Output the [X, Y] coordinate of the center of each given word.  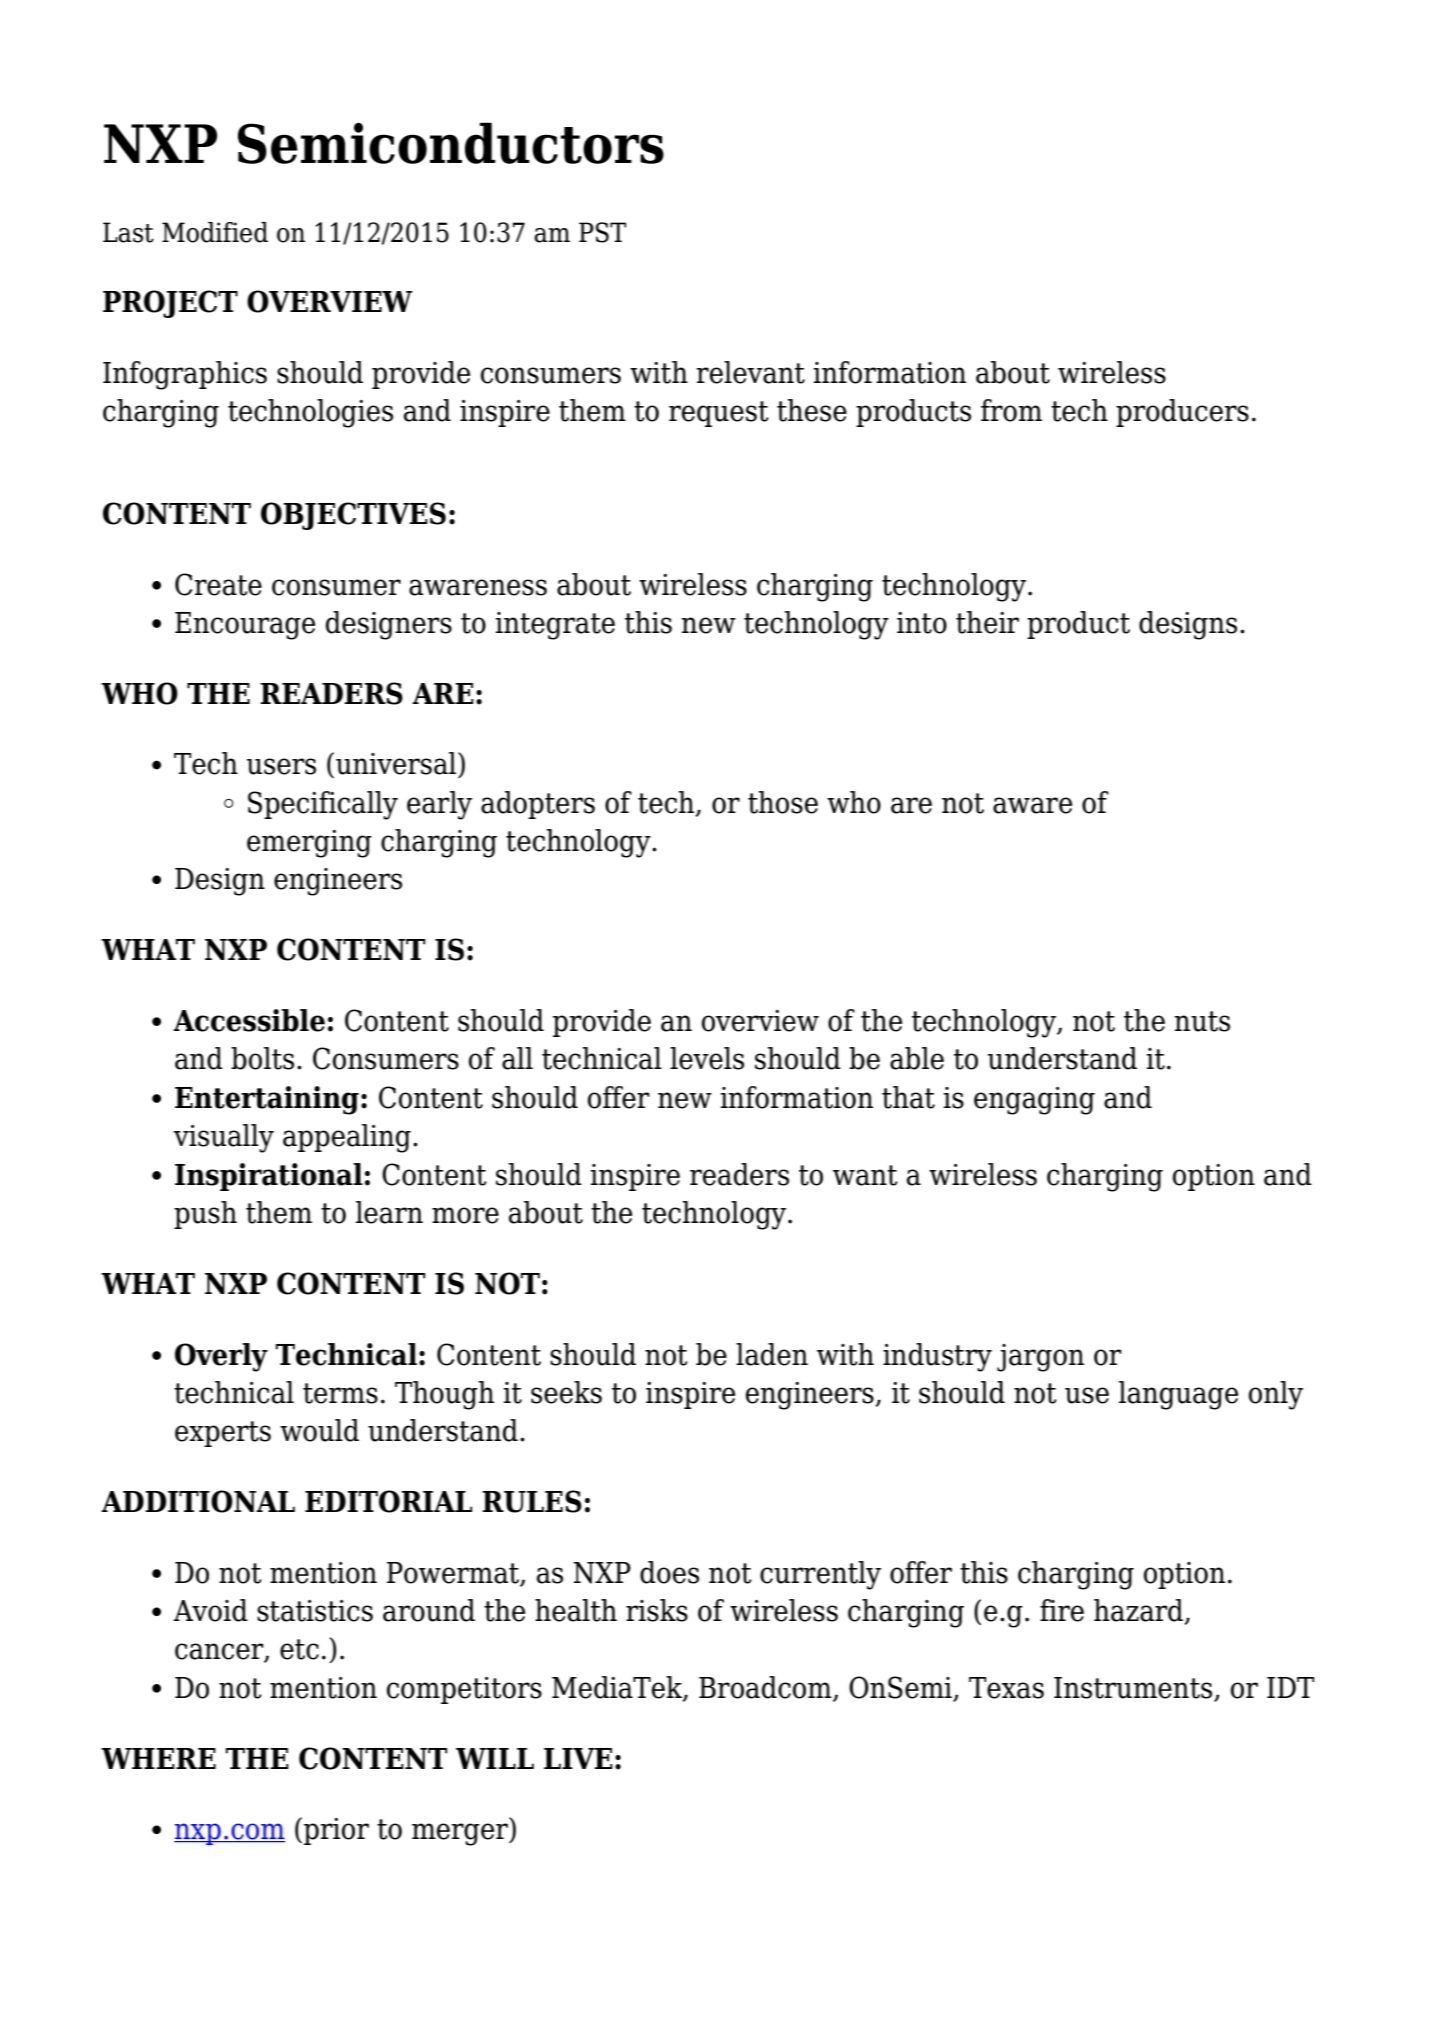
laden [772, 1354]
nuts [1202, 1021]
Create [218, 584]
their [987, 622]
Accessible [249, 1020]
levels [707, 1058]
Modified [215, 232]
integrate [555, 626]
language [1178, 1395]
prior [336, 1831]
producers [1182, 413]
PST [602, 232]
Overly [221, 1357]
